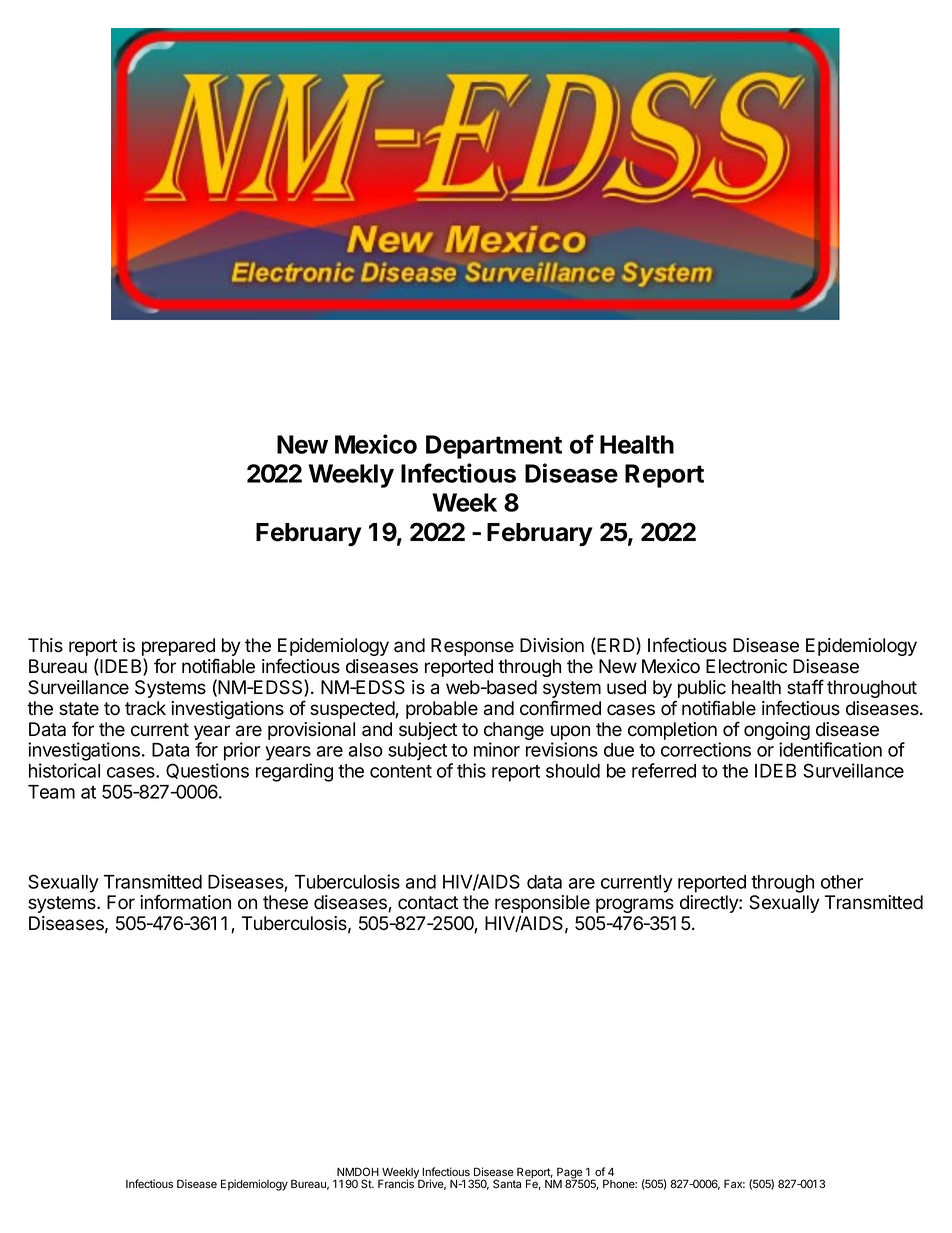 The width and height of the document is (952, 1233). I want to click on Response, so click(472, 647).
